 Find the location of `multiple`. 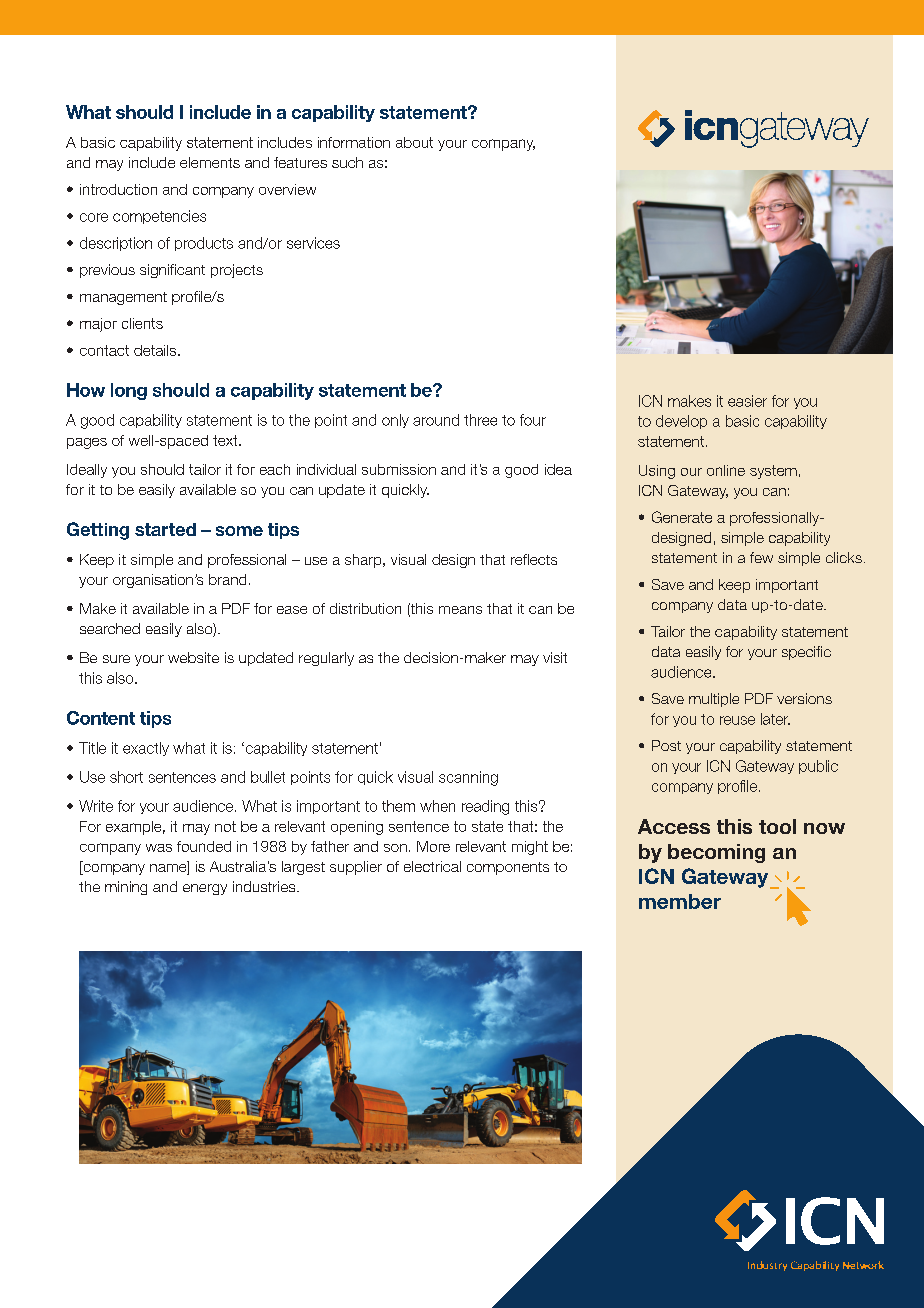

multiple is located at coordinates (714, 700).
